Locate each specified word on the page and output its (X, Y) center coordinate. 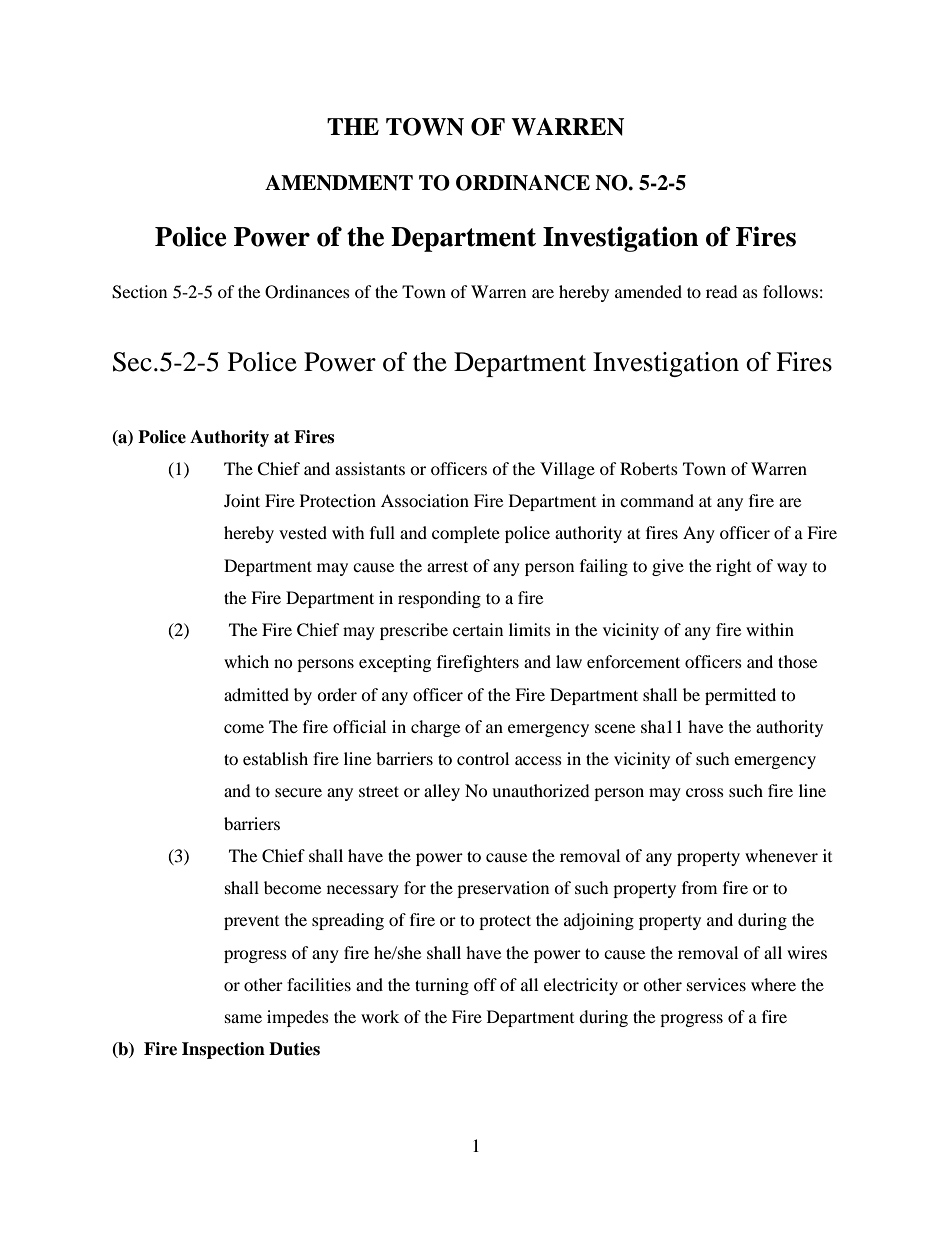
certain (478, 629)
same (243, 1018)
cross (705, 792)
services (716, 984)
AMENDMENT (339, 183)
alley (442, 792)
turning (442, 986)
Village (567, 470)
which (246, 661)
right (733, 567)
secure (298, 792)
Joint (242, 500)
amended (648, 291)
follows (790, 291)
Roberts (649, 468)
